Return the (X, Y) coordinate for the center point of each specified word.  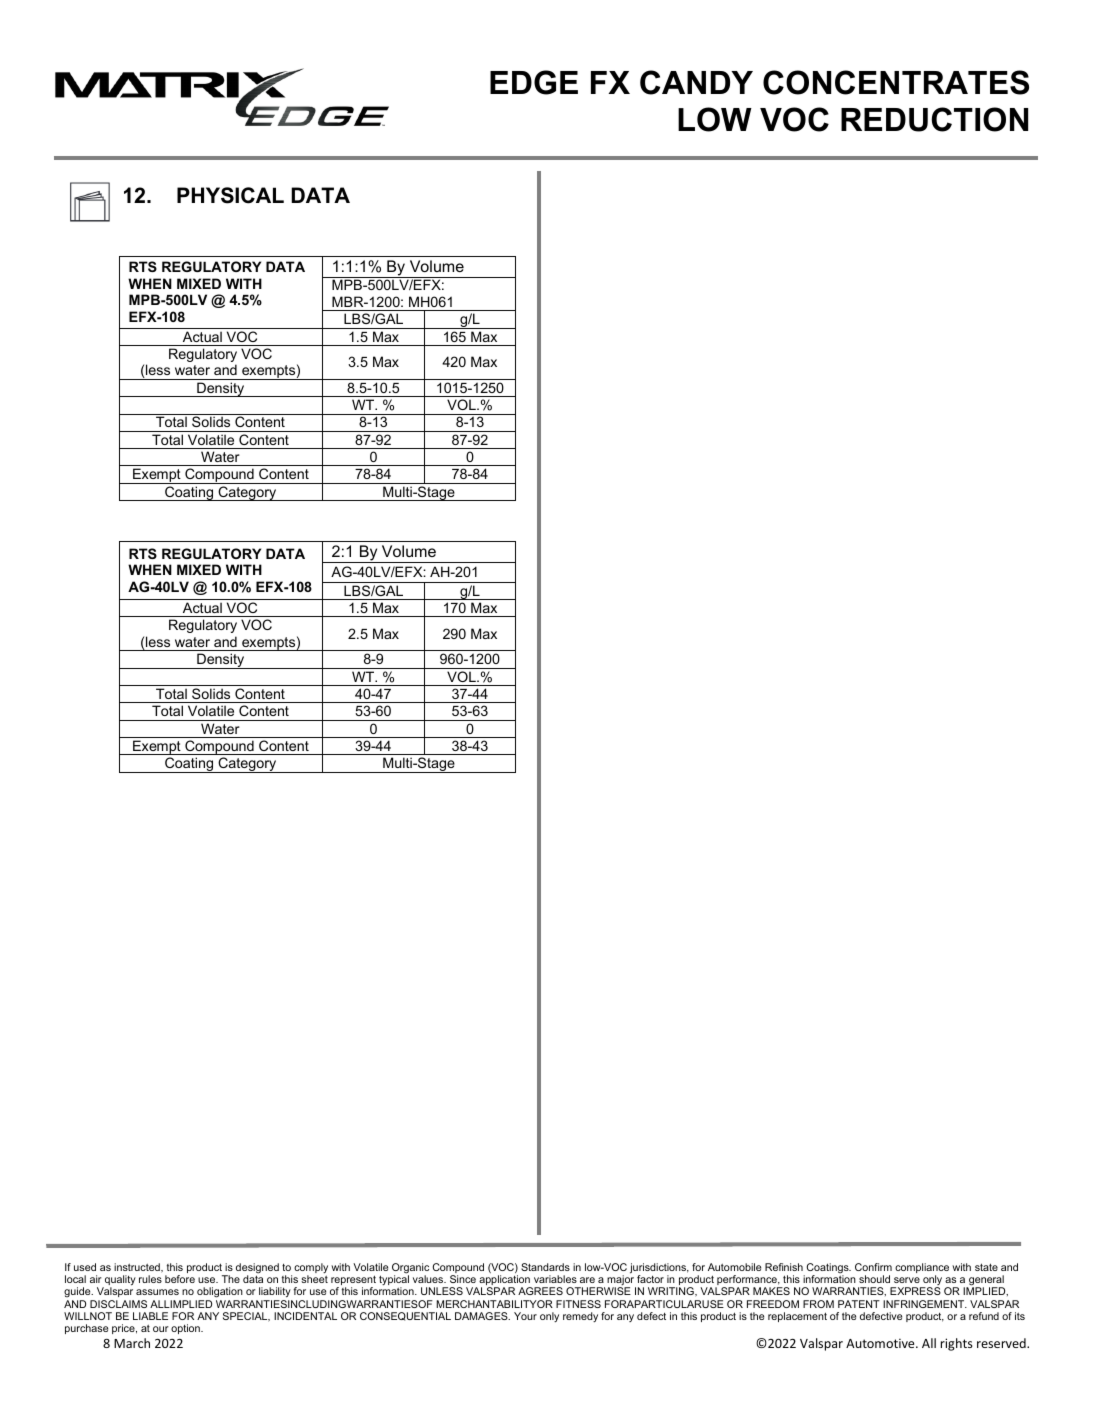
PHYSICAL (230, 195)
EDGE (534, 82)
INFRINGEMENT (925, 1304)
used (85, 1267)
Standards (545, 1267)
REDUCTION (934, 119)
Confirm (873, 1267)
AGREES (540, 1291)
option (186, 1329)
